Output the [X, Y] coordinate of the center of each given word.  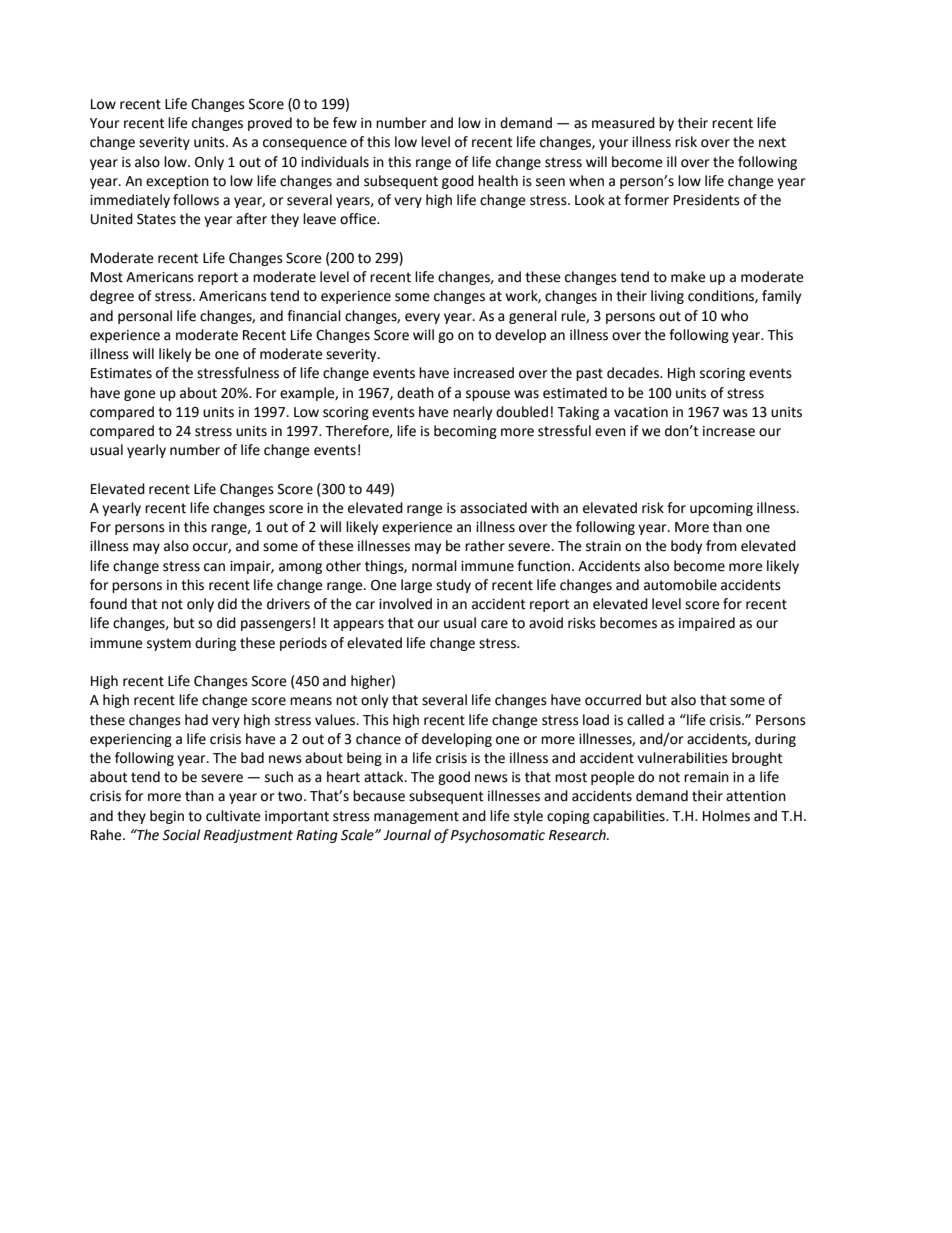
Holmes [726, 816]
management [416, 817]
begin [167, 817]
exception [177, 182]
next [772, 142]
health [498, 181]
